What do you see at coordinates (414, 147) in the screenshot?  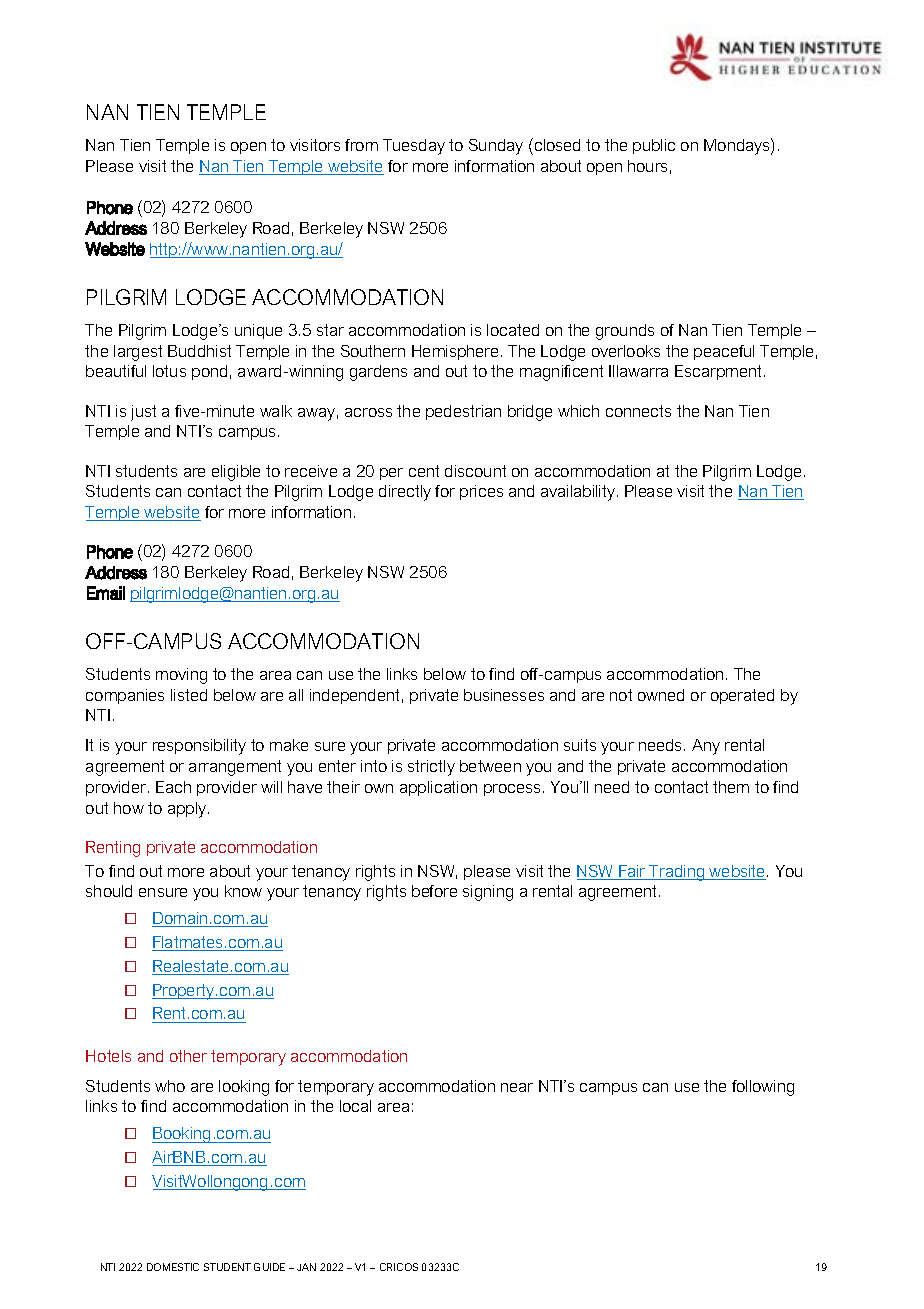 I see `Tuesday` at bounding box center [414, 147].
